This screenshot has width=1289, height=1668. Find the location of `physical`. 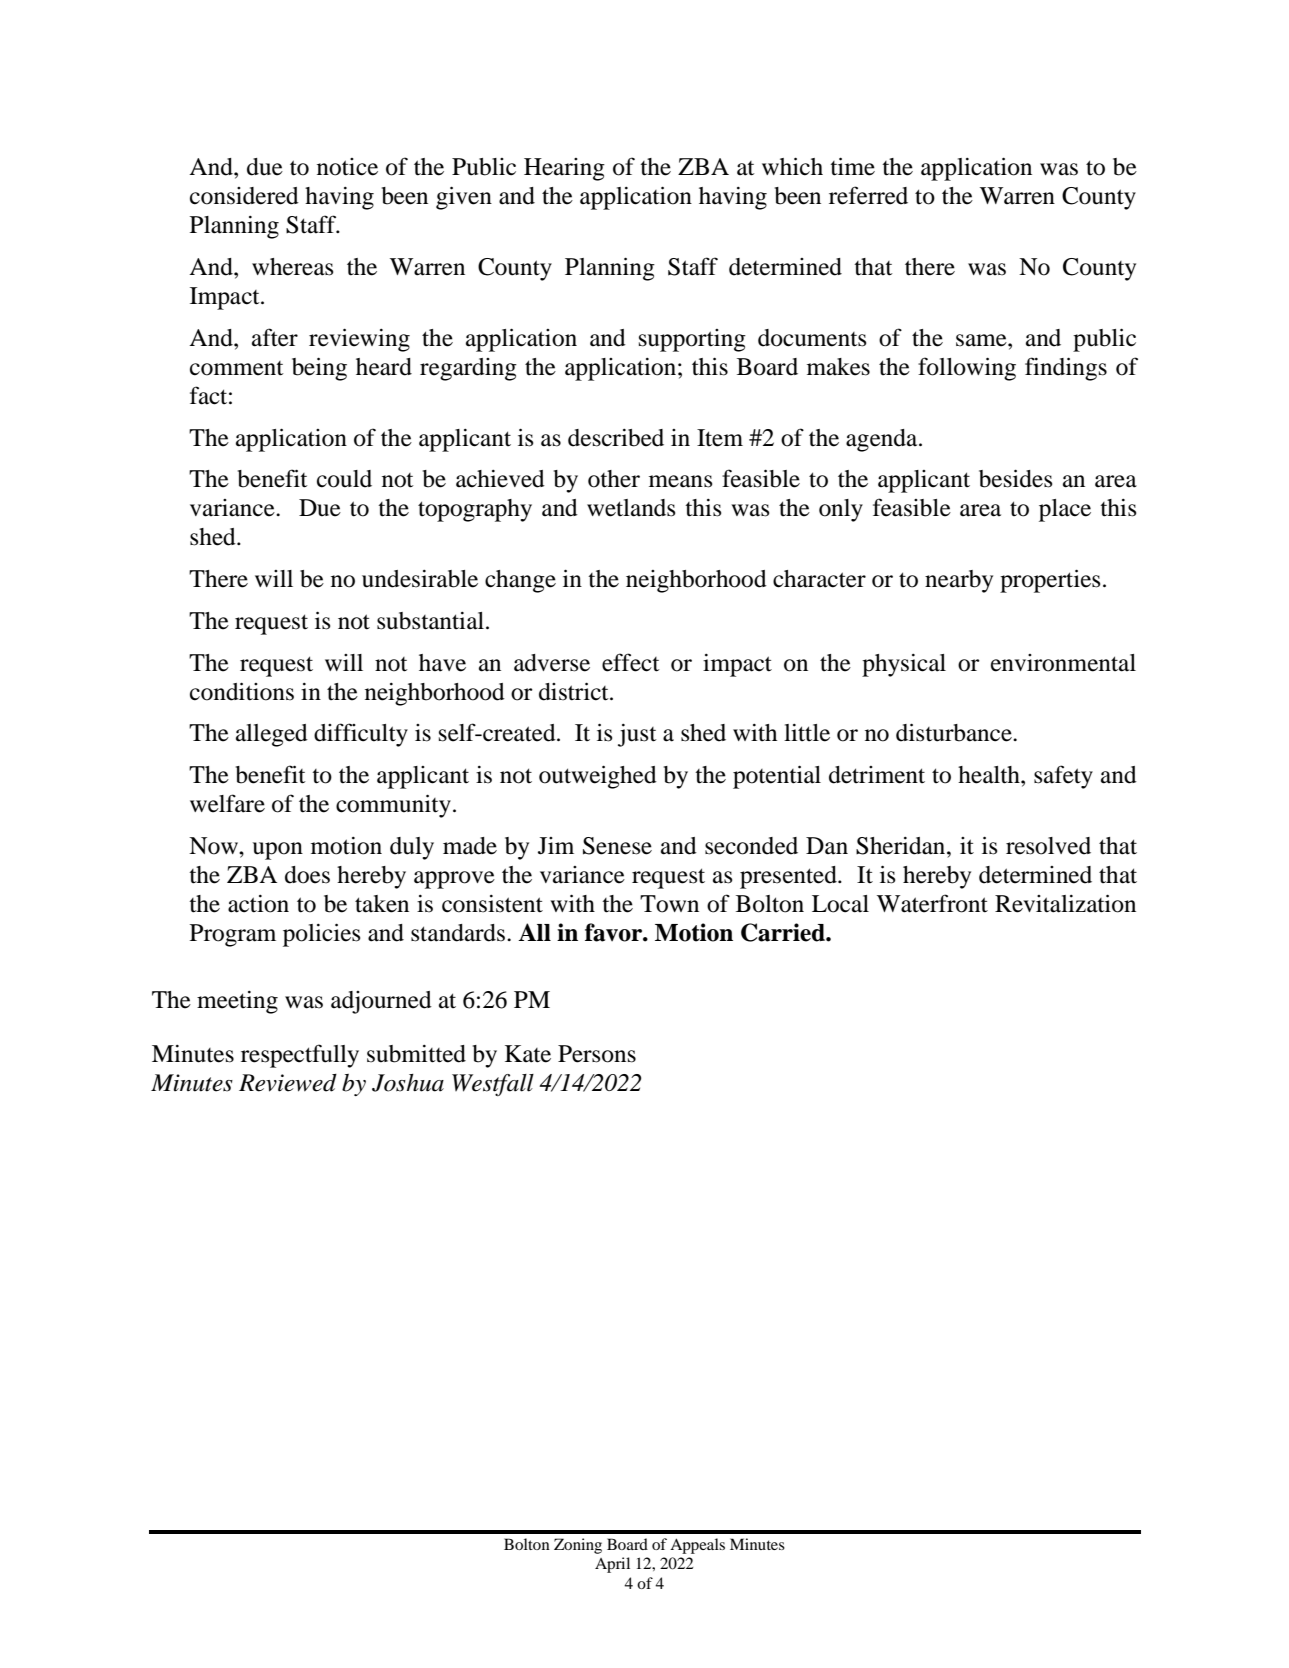

physical is located at coordinates (904, 665).
